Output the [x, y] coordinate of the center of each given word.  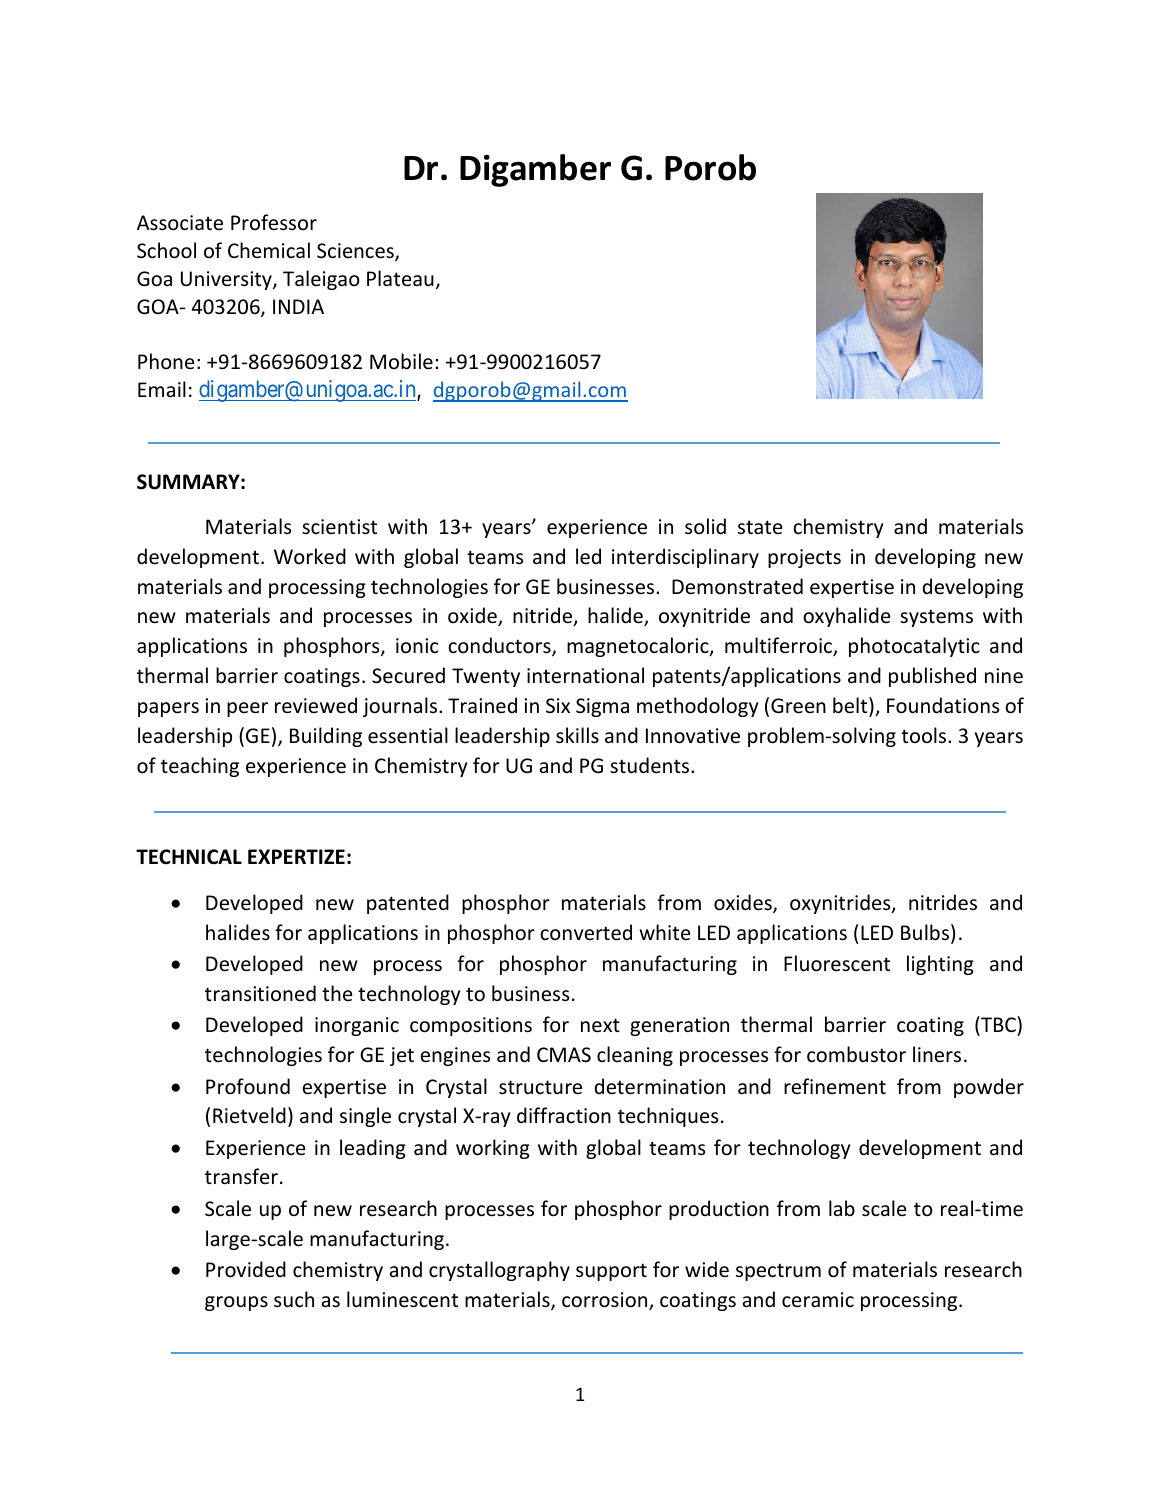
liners [937, 1054]
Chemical [269, 250]
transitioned [260, 993]
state [760, 527]
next [600, 1025]
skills [577, 735]
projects [804, 558]
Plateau [400, 278]
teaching [200, 767]
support [611, 1272]
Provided [246, 1269]
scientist [339, 527]
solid [705, 526]
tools [925, 735]
